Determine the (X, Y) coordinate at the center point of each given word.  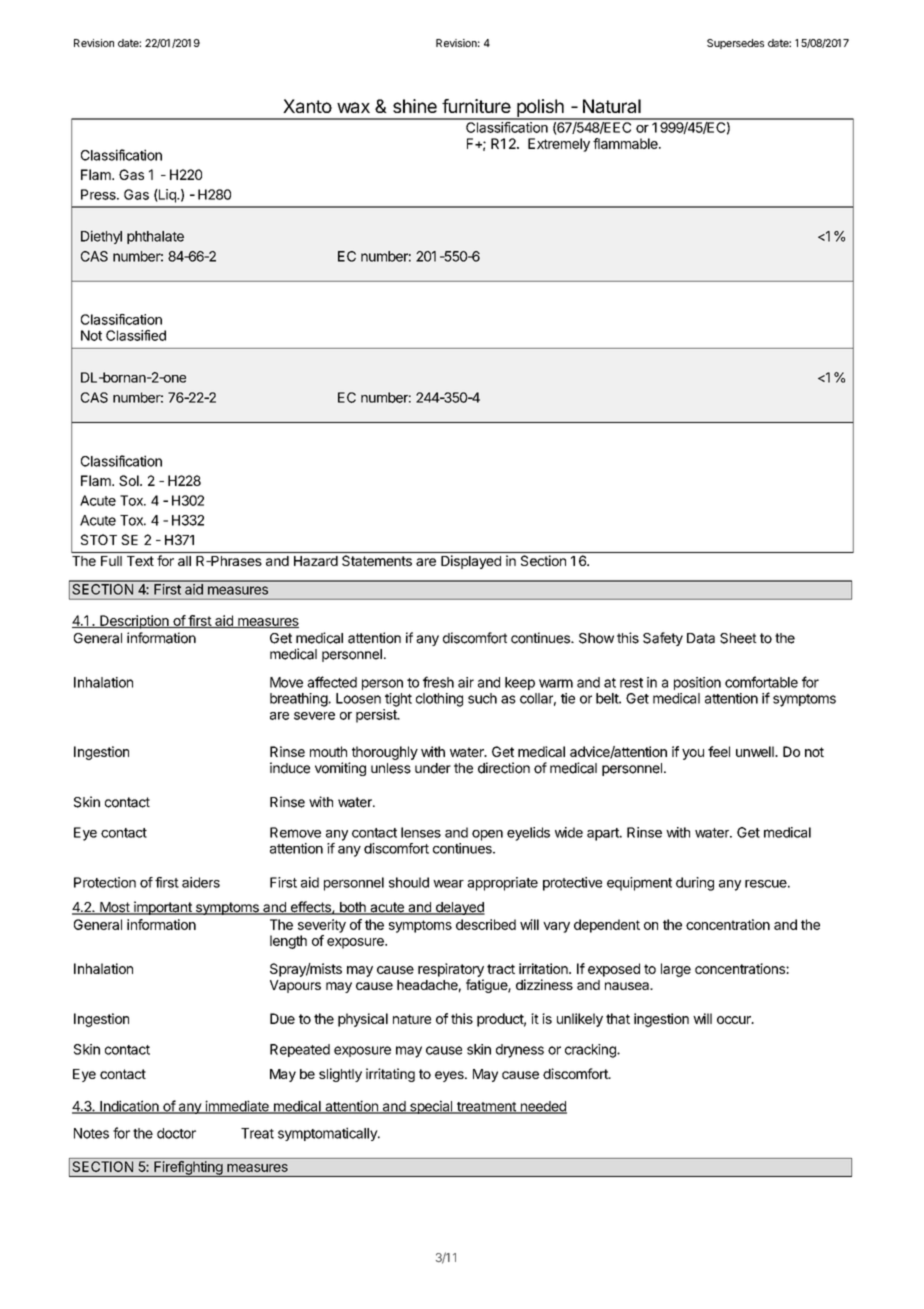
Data (701, 638)
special (431, 1107)
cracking (591, 1051)
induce (290, 768)
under (433, 768)
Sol (130, 480)
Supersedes (735, 44)
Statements (377, 560)
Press (99, 194)
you (693, 754)
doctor (176, 1133)
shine (415, 106)
